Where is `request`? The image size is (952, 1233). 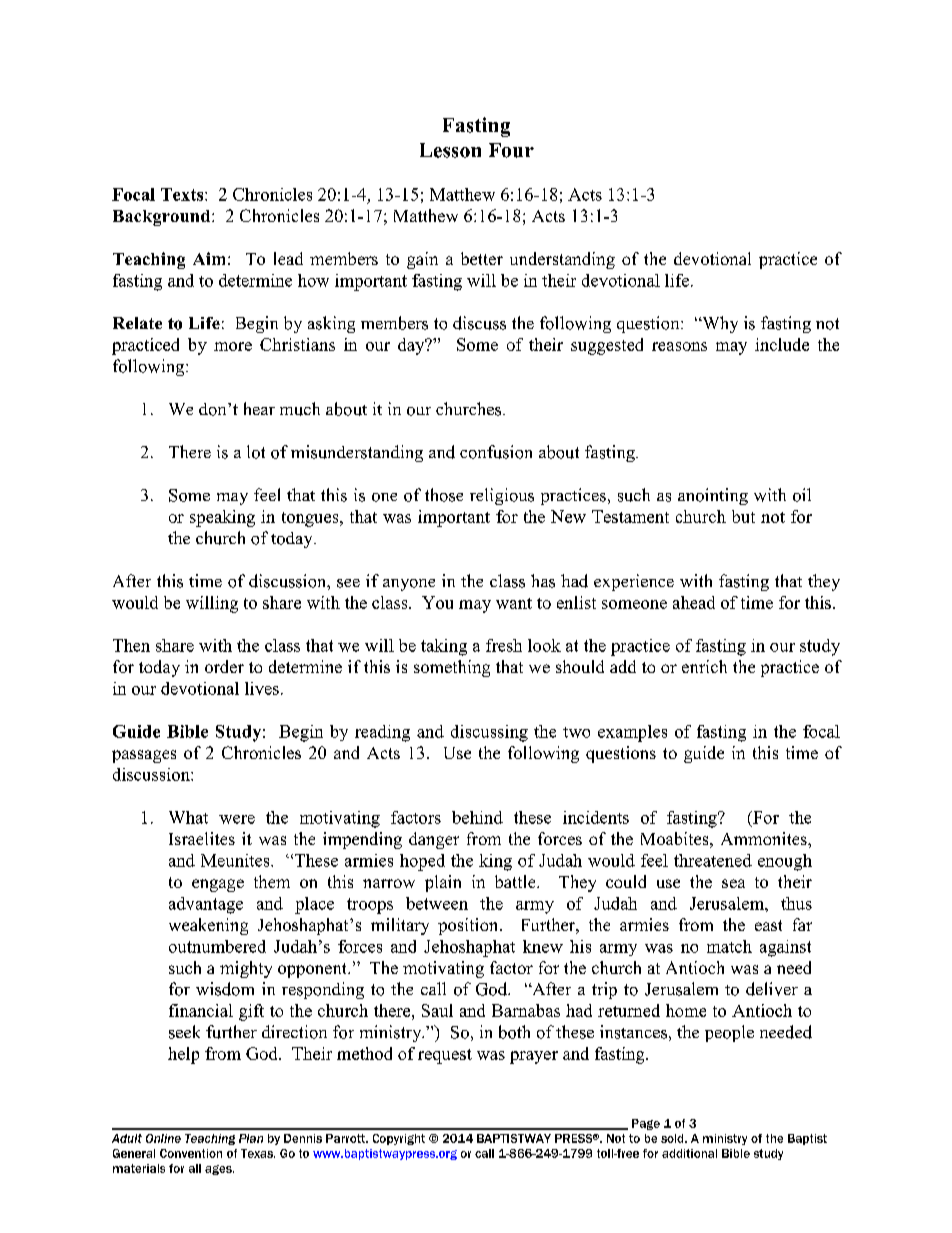 request is located at coordinates (445, 1056).
